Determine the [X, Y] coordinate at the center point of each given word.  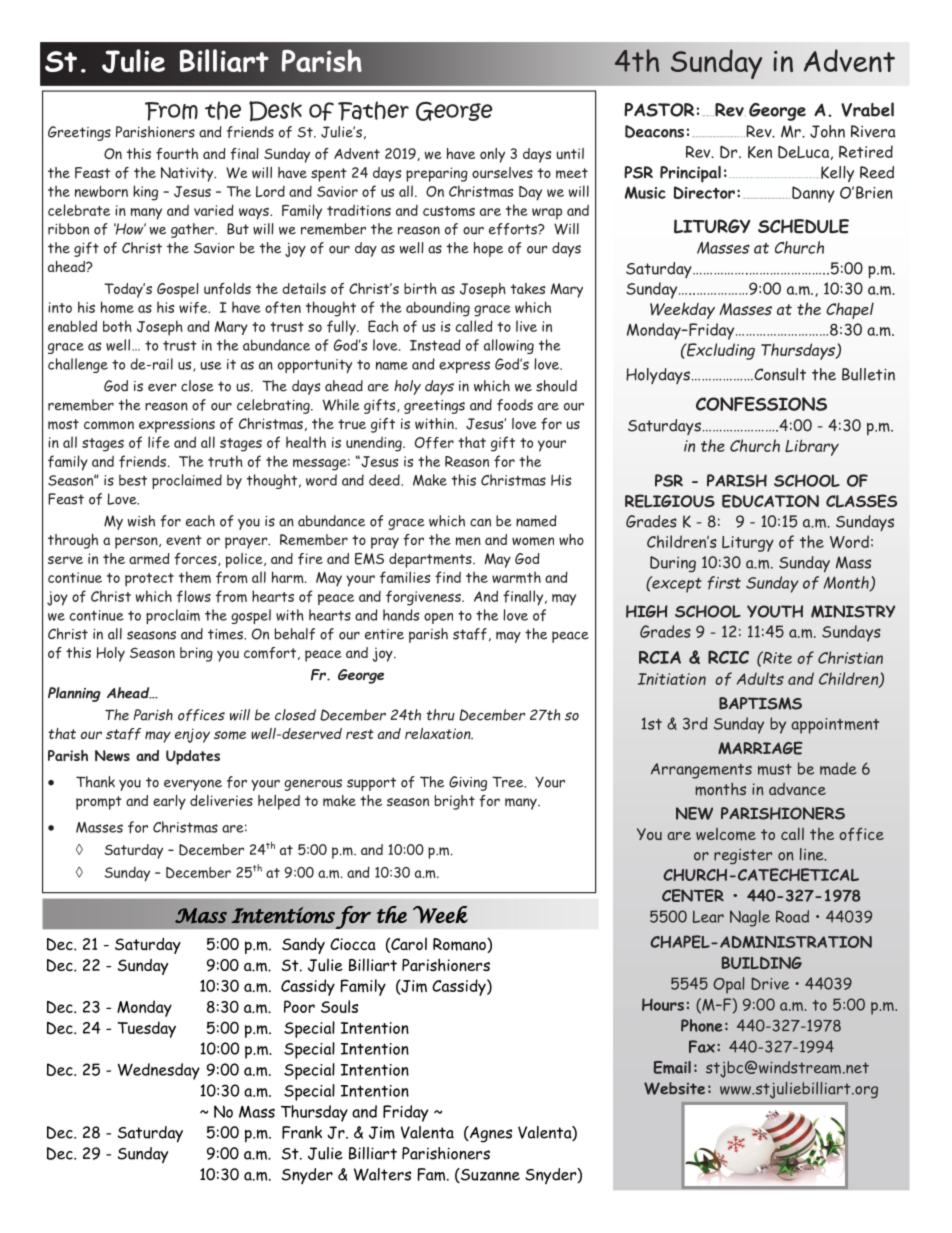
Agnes [490, 1134]
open [438, 618]
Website [674, 1088]
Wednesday [159, 1071]
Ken [760, 152]
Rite [776, 657]
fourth [177, 154]
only [492, 155]
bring [196, 654]
